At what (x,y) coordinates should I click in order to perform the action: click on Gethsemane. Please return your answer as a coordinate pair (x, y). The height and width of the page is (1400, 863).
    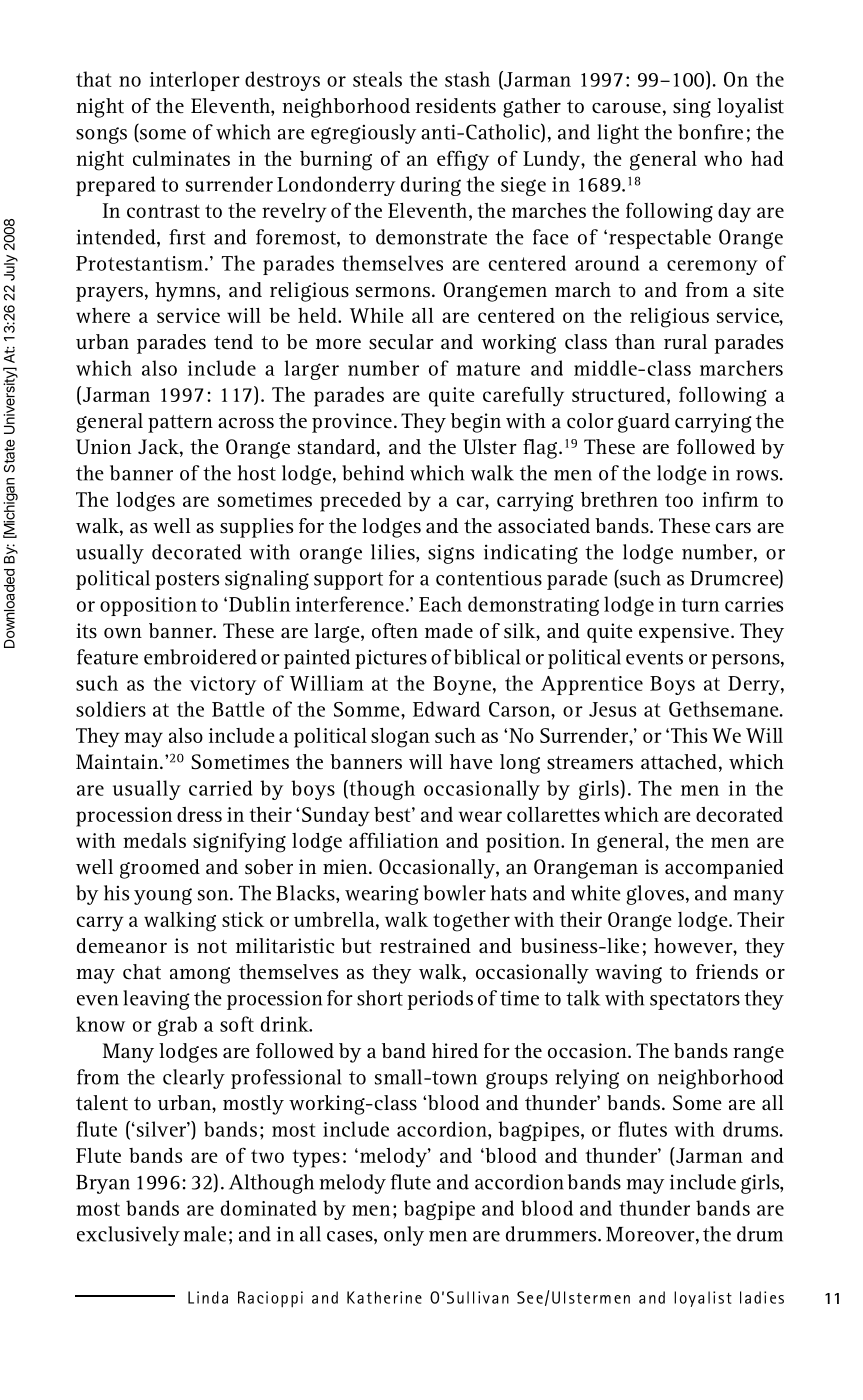
    Looking at the image, I should click on (725, 709).
